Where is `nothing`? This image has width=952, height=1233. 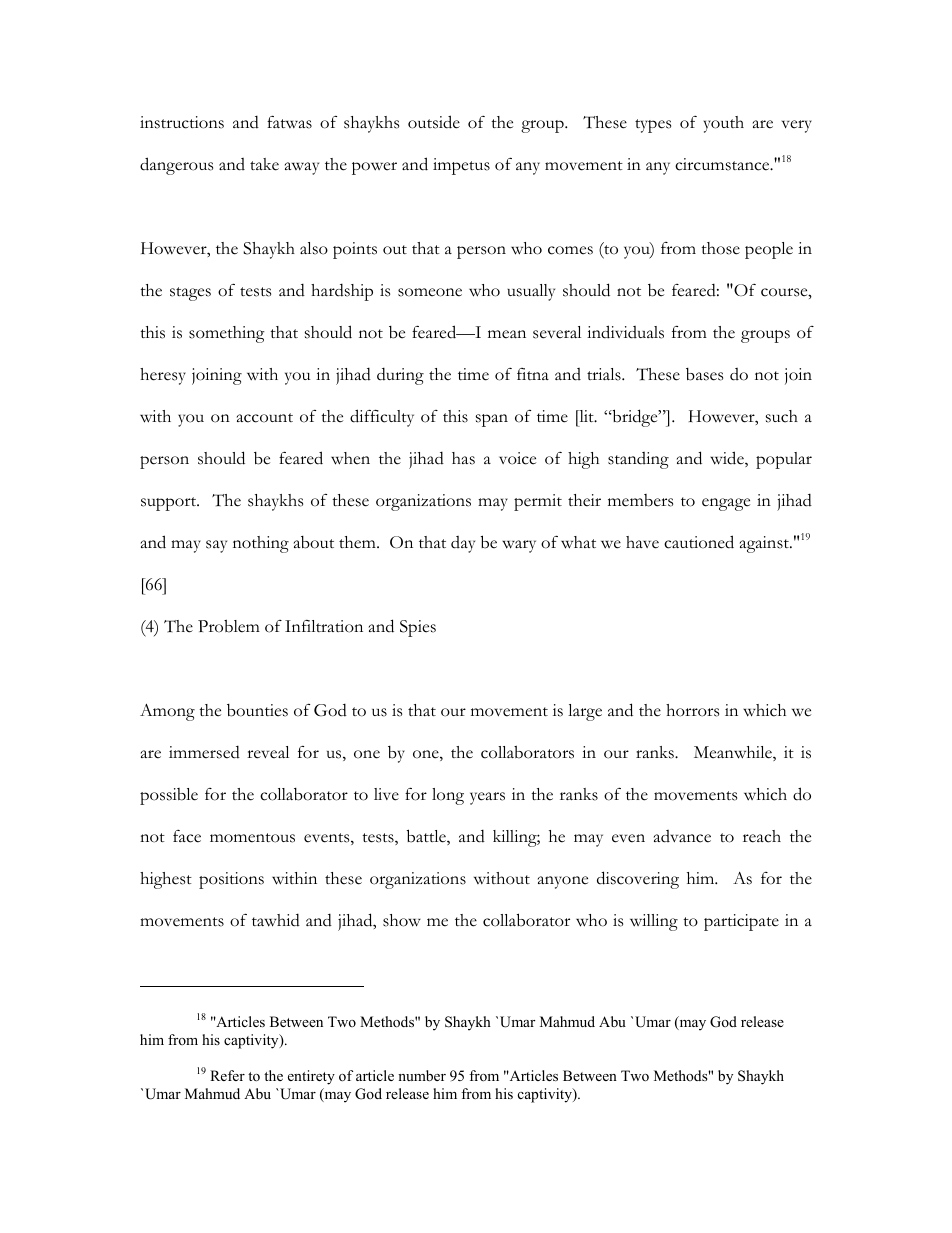 nothing is located at coordinates (261, 544).
